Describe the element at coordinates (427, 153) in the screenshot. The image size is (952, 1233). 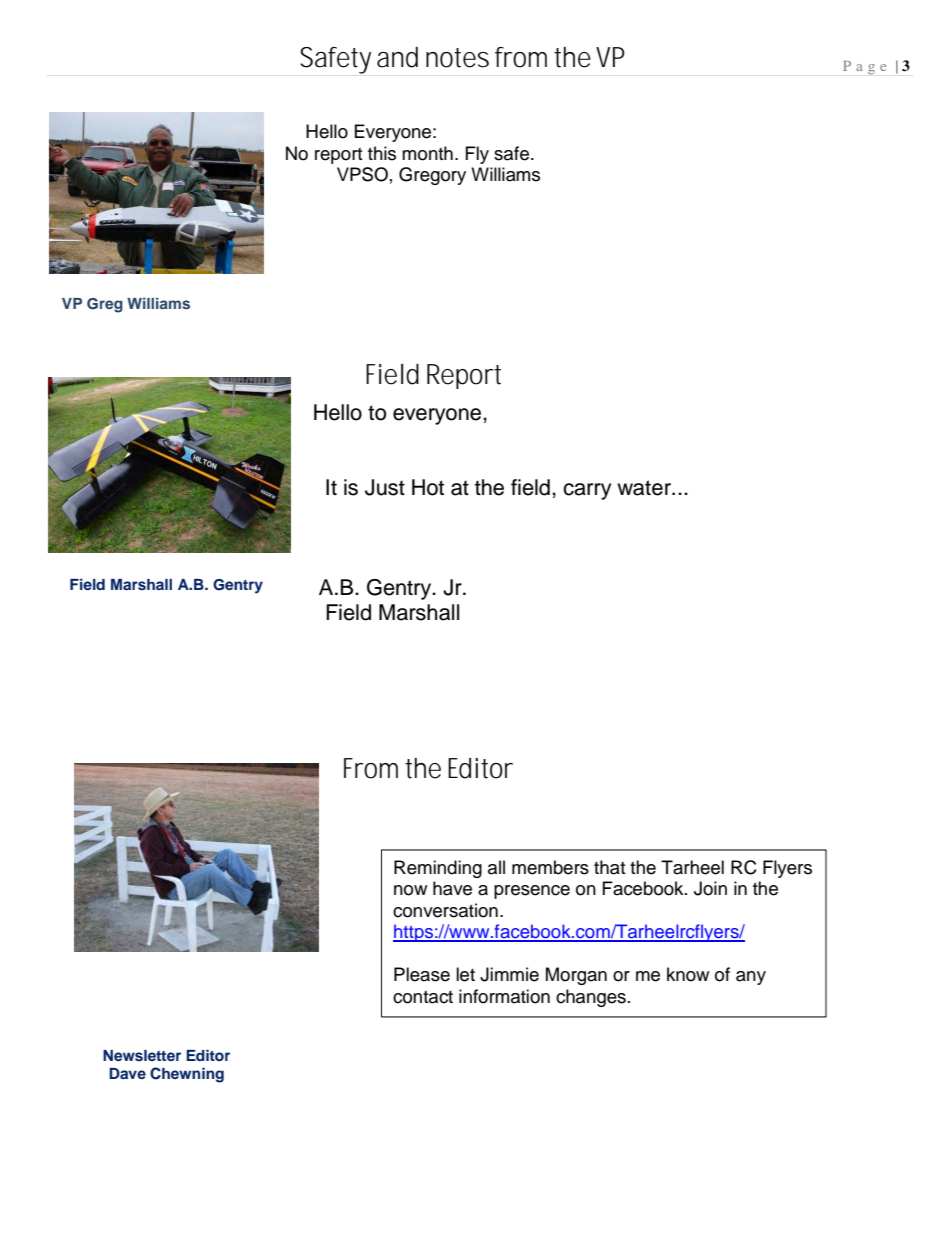
I see `month` at that location.
